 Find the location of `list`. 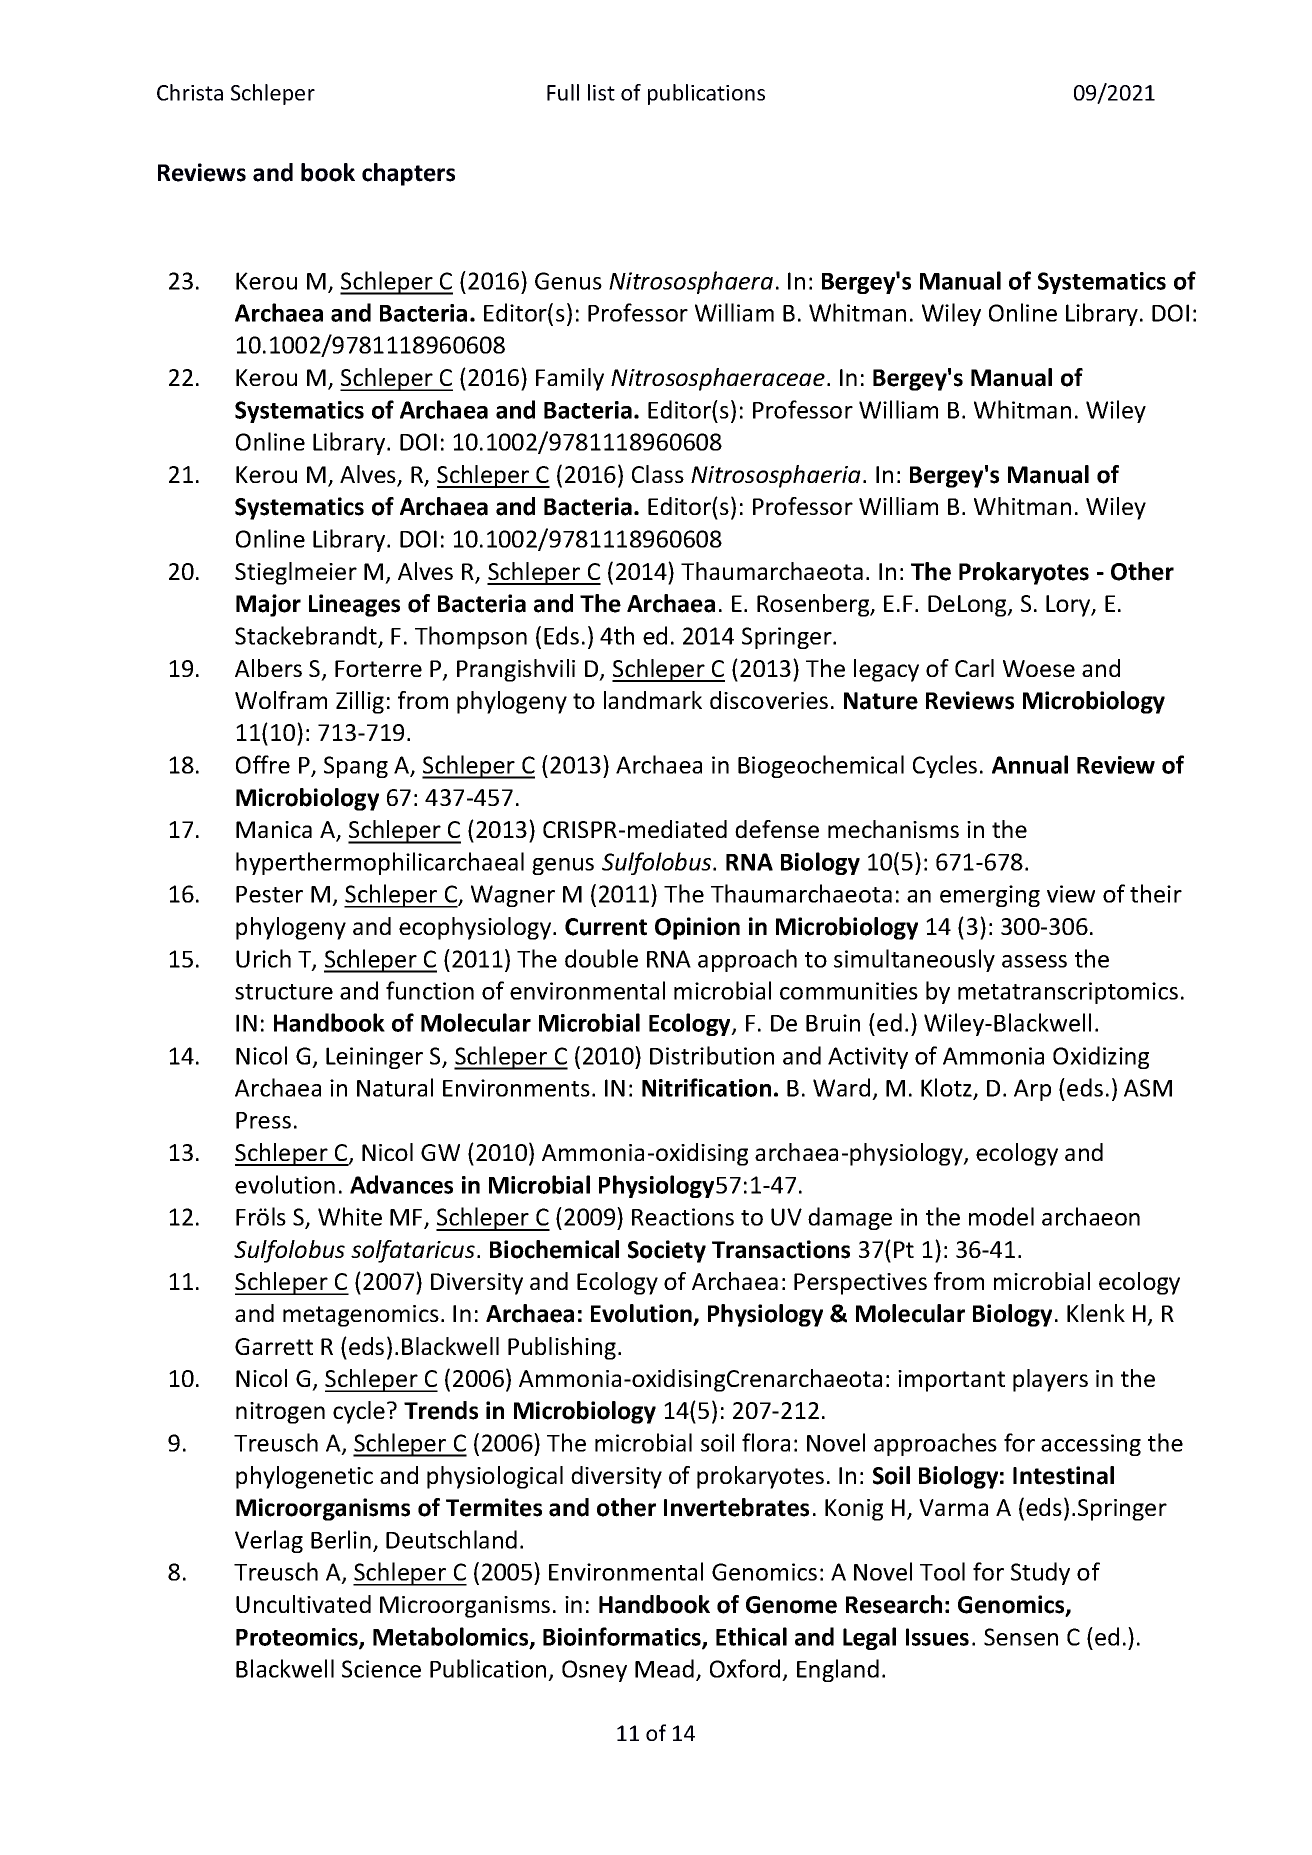

list is located at coordinates (601, 92).
